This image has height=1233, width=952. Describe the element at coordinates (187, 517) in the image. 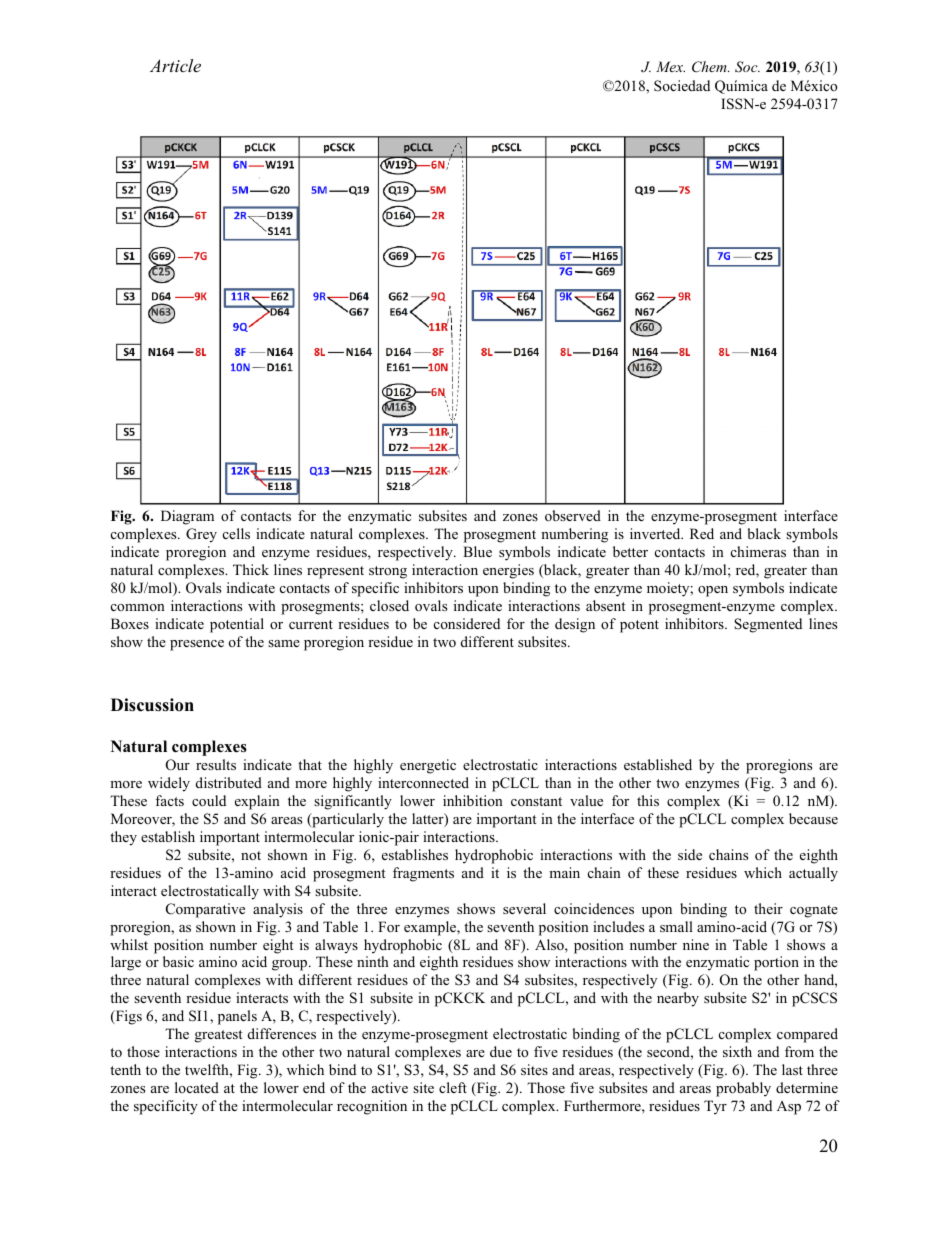

I see `Diagram` at that location.
